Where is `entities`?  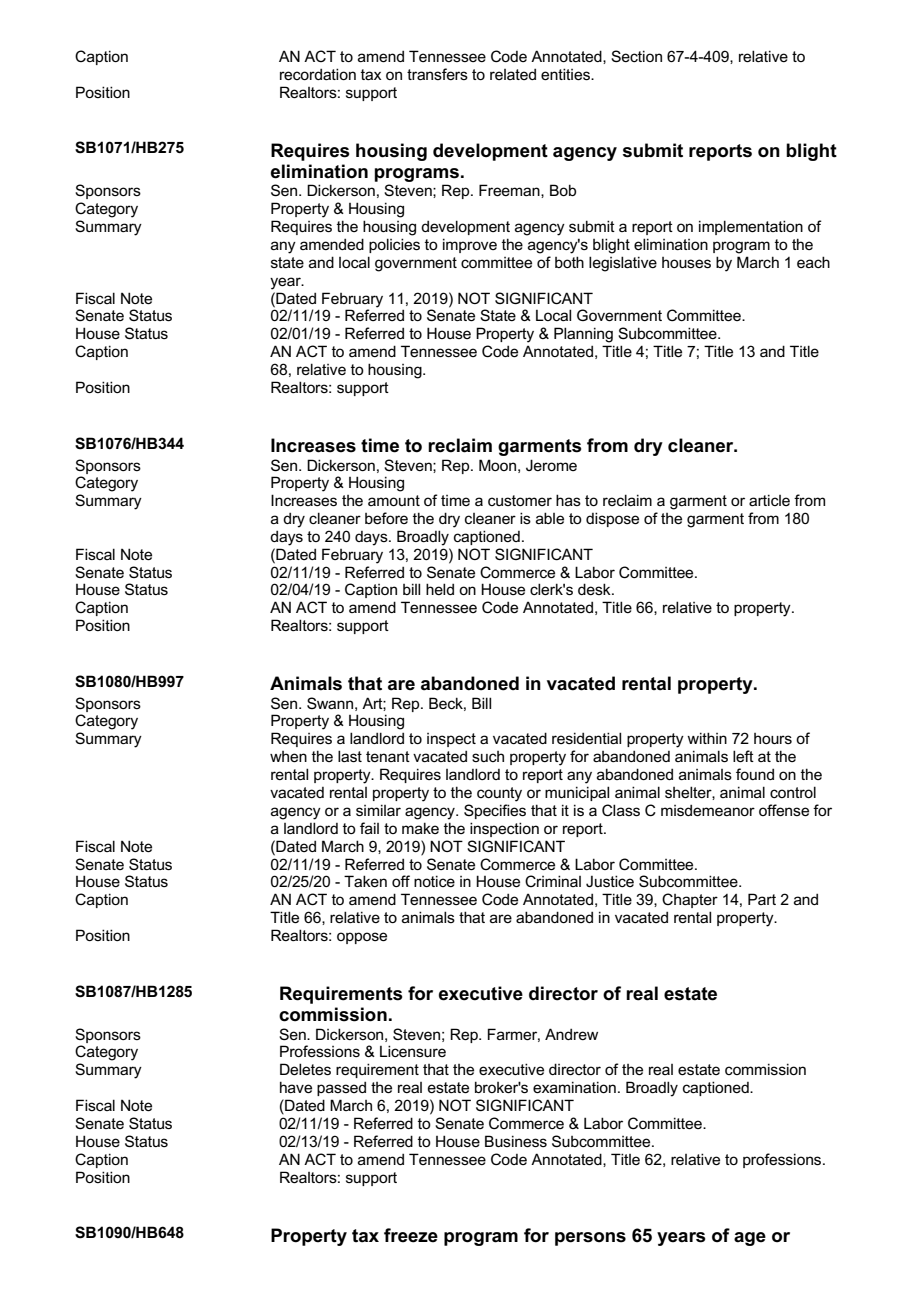
entities is located at coordinates (566, 74).
